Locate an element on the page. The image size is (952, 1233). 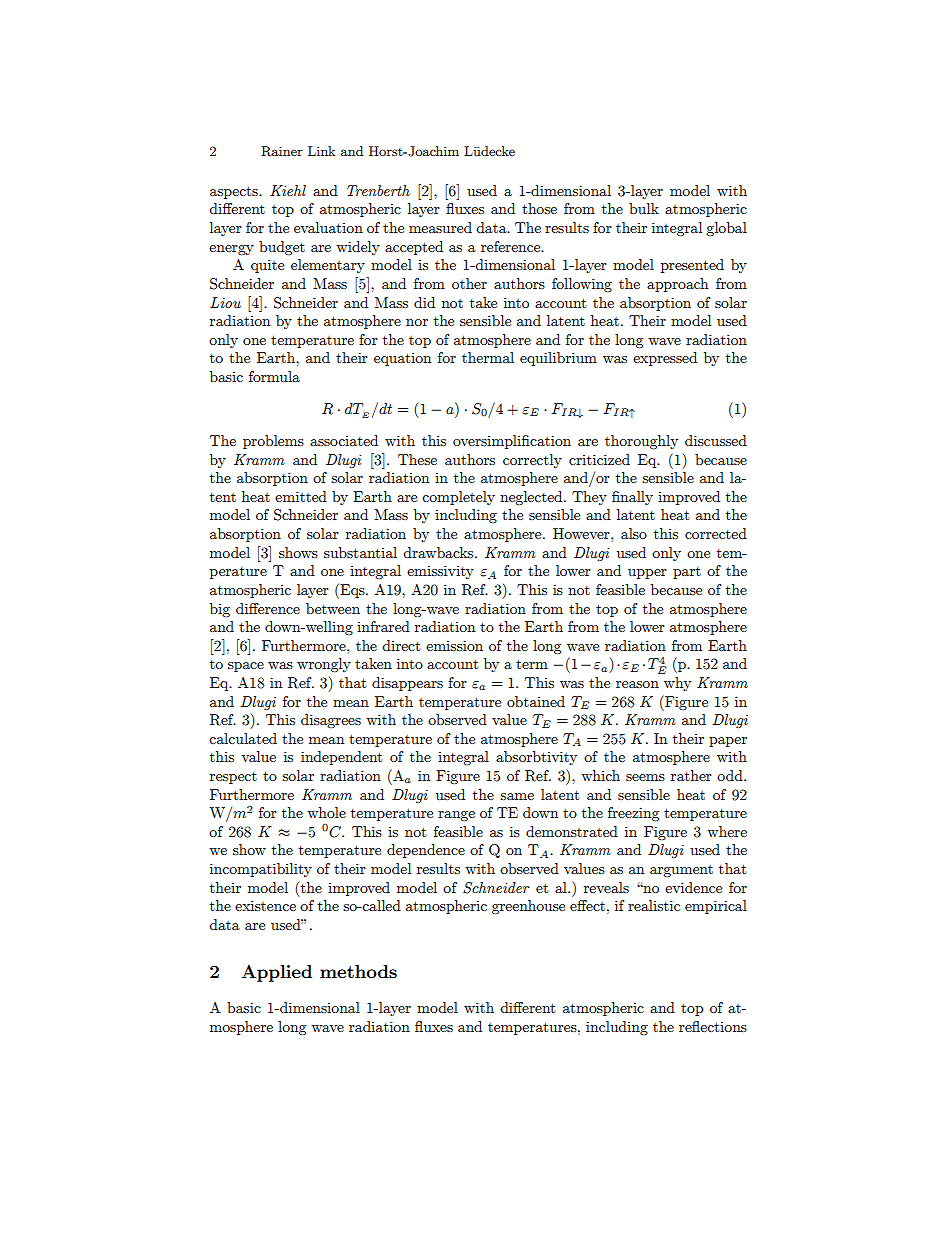
problems is located at coordinates (273, 442).
